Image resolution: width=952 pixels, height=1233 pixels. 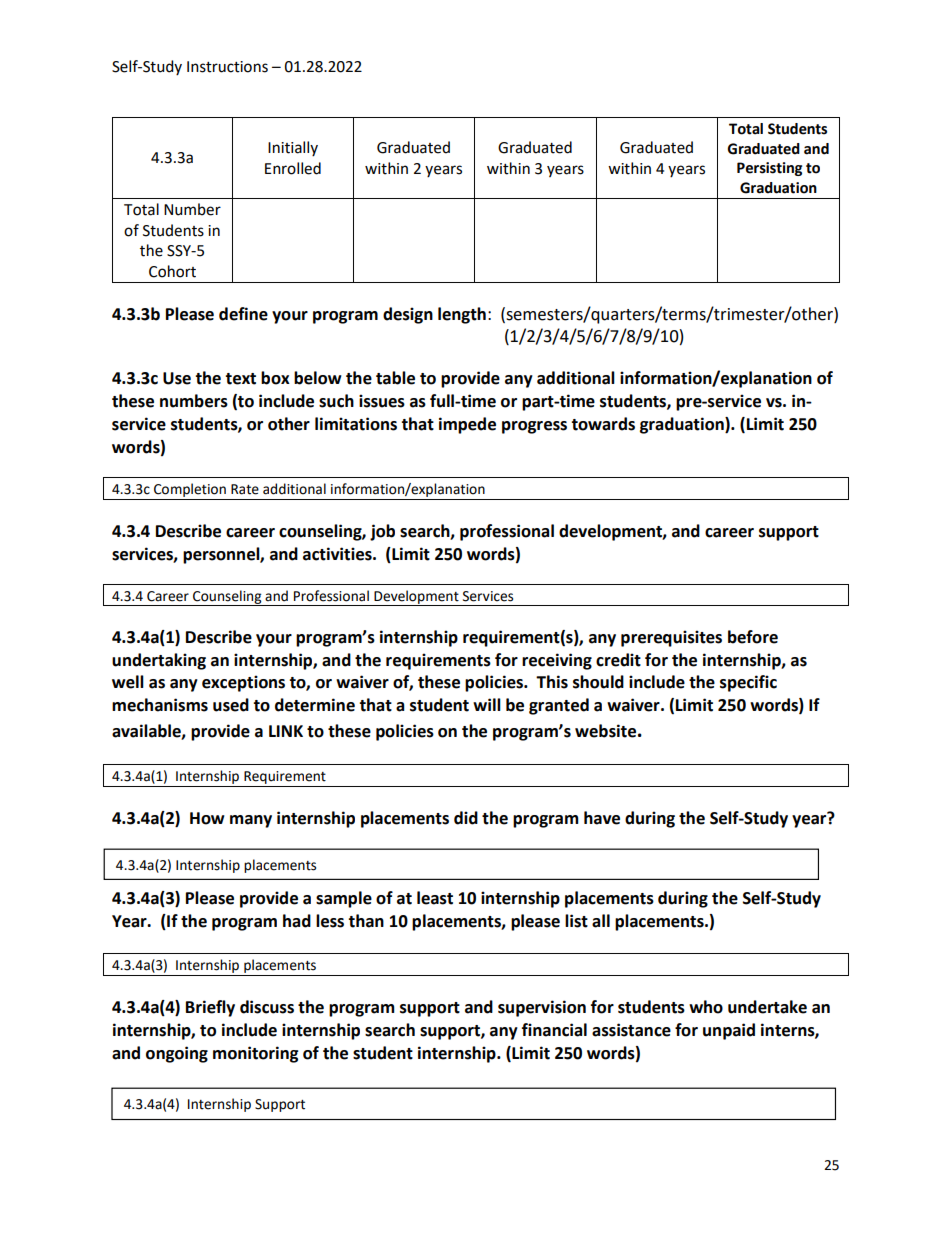 I want to click on have, so click(x=602, y=818).
